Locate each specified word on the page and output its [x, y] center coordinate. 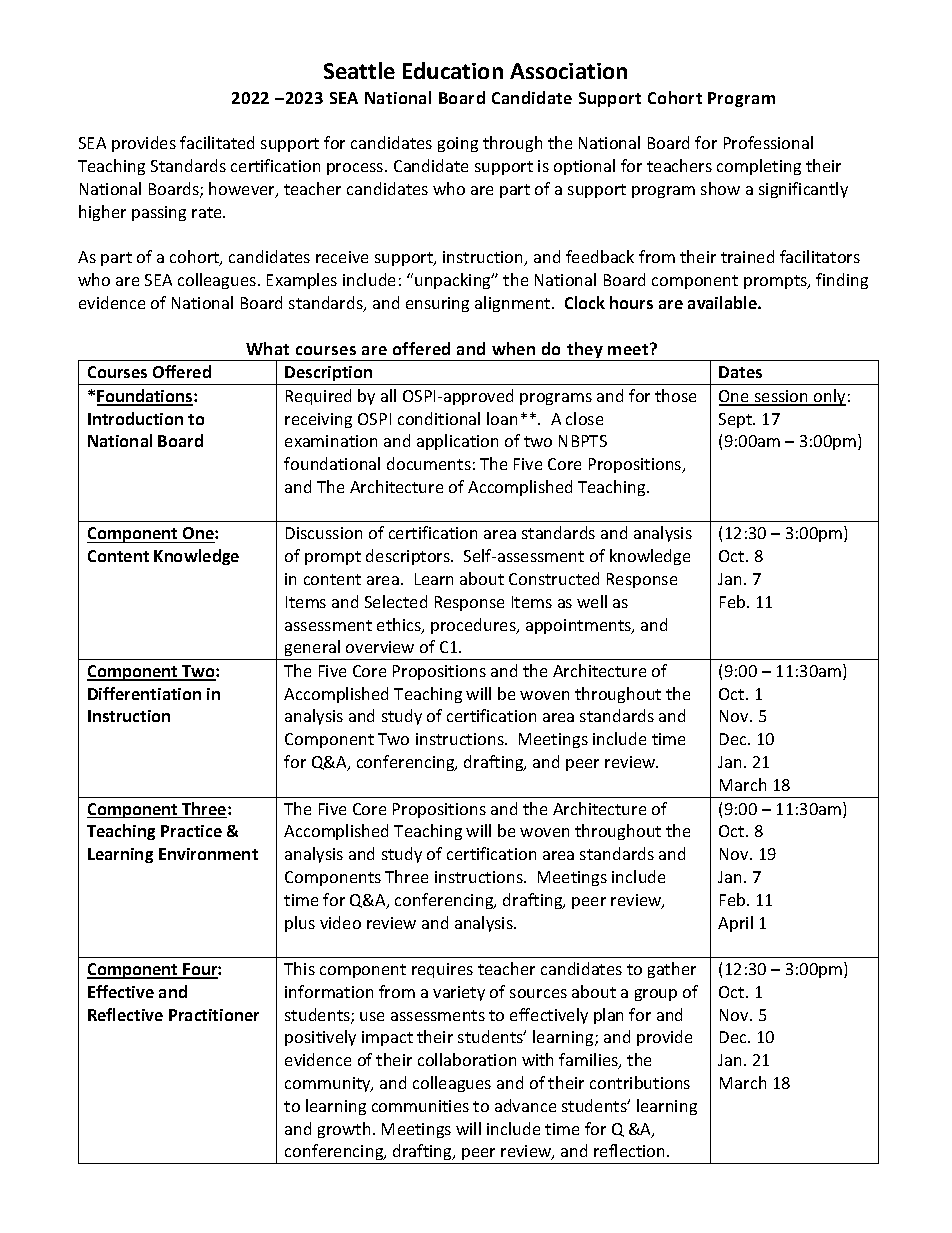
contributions [640, 1082]
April [735, 924]
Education [453, 70]
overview [380, 647]
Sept [737, 420]
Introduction [135, 418]
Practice [191, 831]
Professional [768, 142]
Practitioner [214, 1015]
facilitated [217, 142]
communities [420, 1106]
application [457, 442]
